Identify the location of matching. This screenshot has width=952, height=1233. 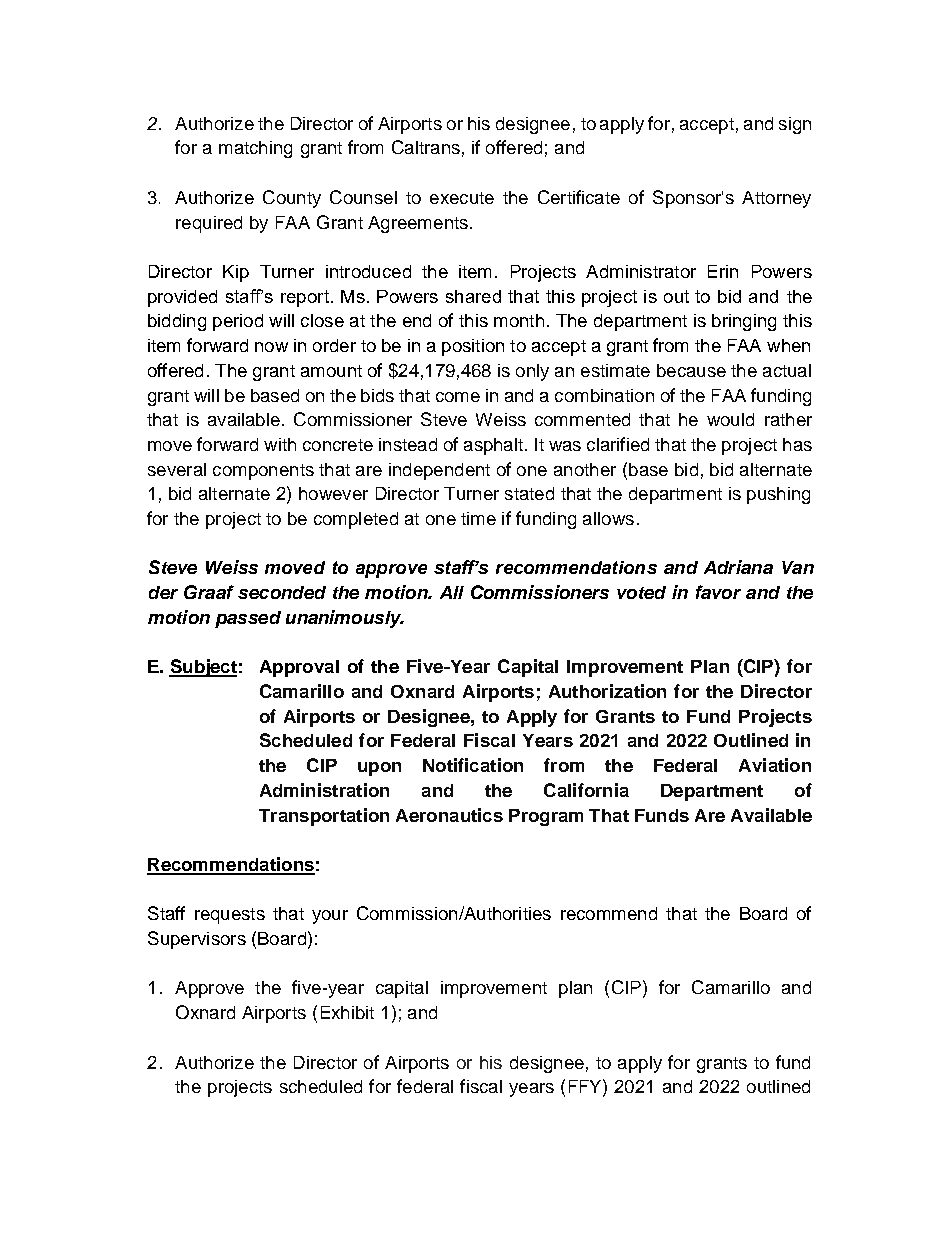
(255, 149).
